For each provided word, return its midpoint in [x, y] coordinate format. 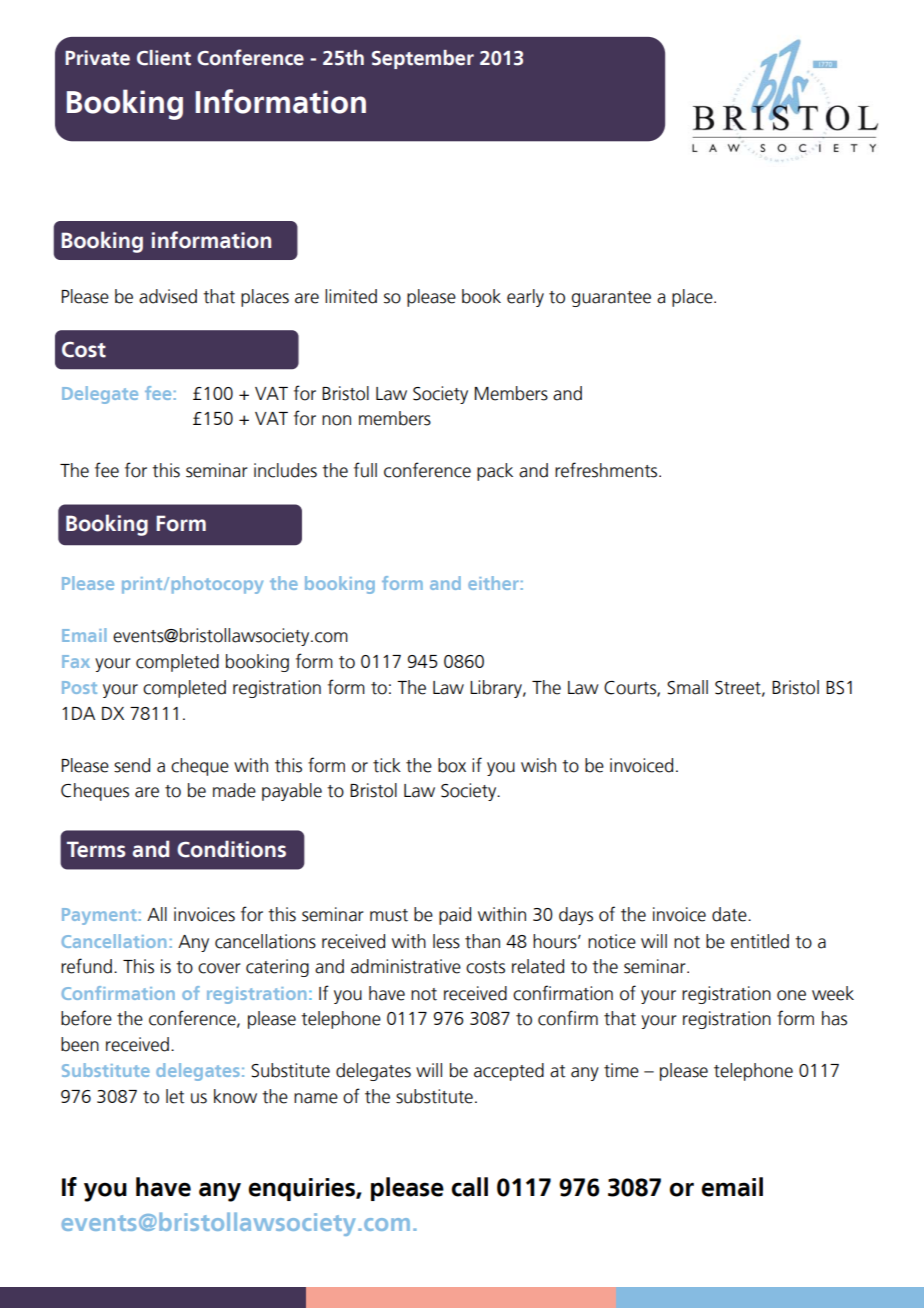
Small [687, 687]
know [235, 1096]
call [469, 1187]
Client [164, 58]
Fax [76, 661]
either [493, 583]
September [423, 59]
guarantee [611, 299]
